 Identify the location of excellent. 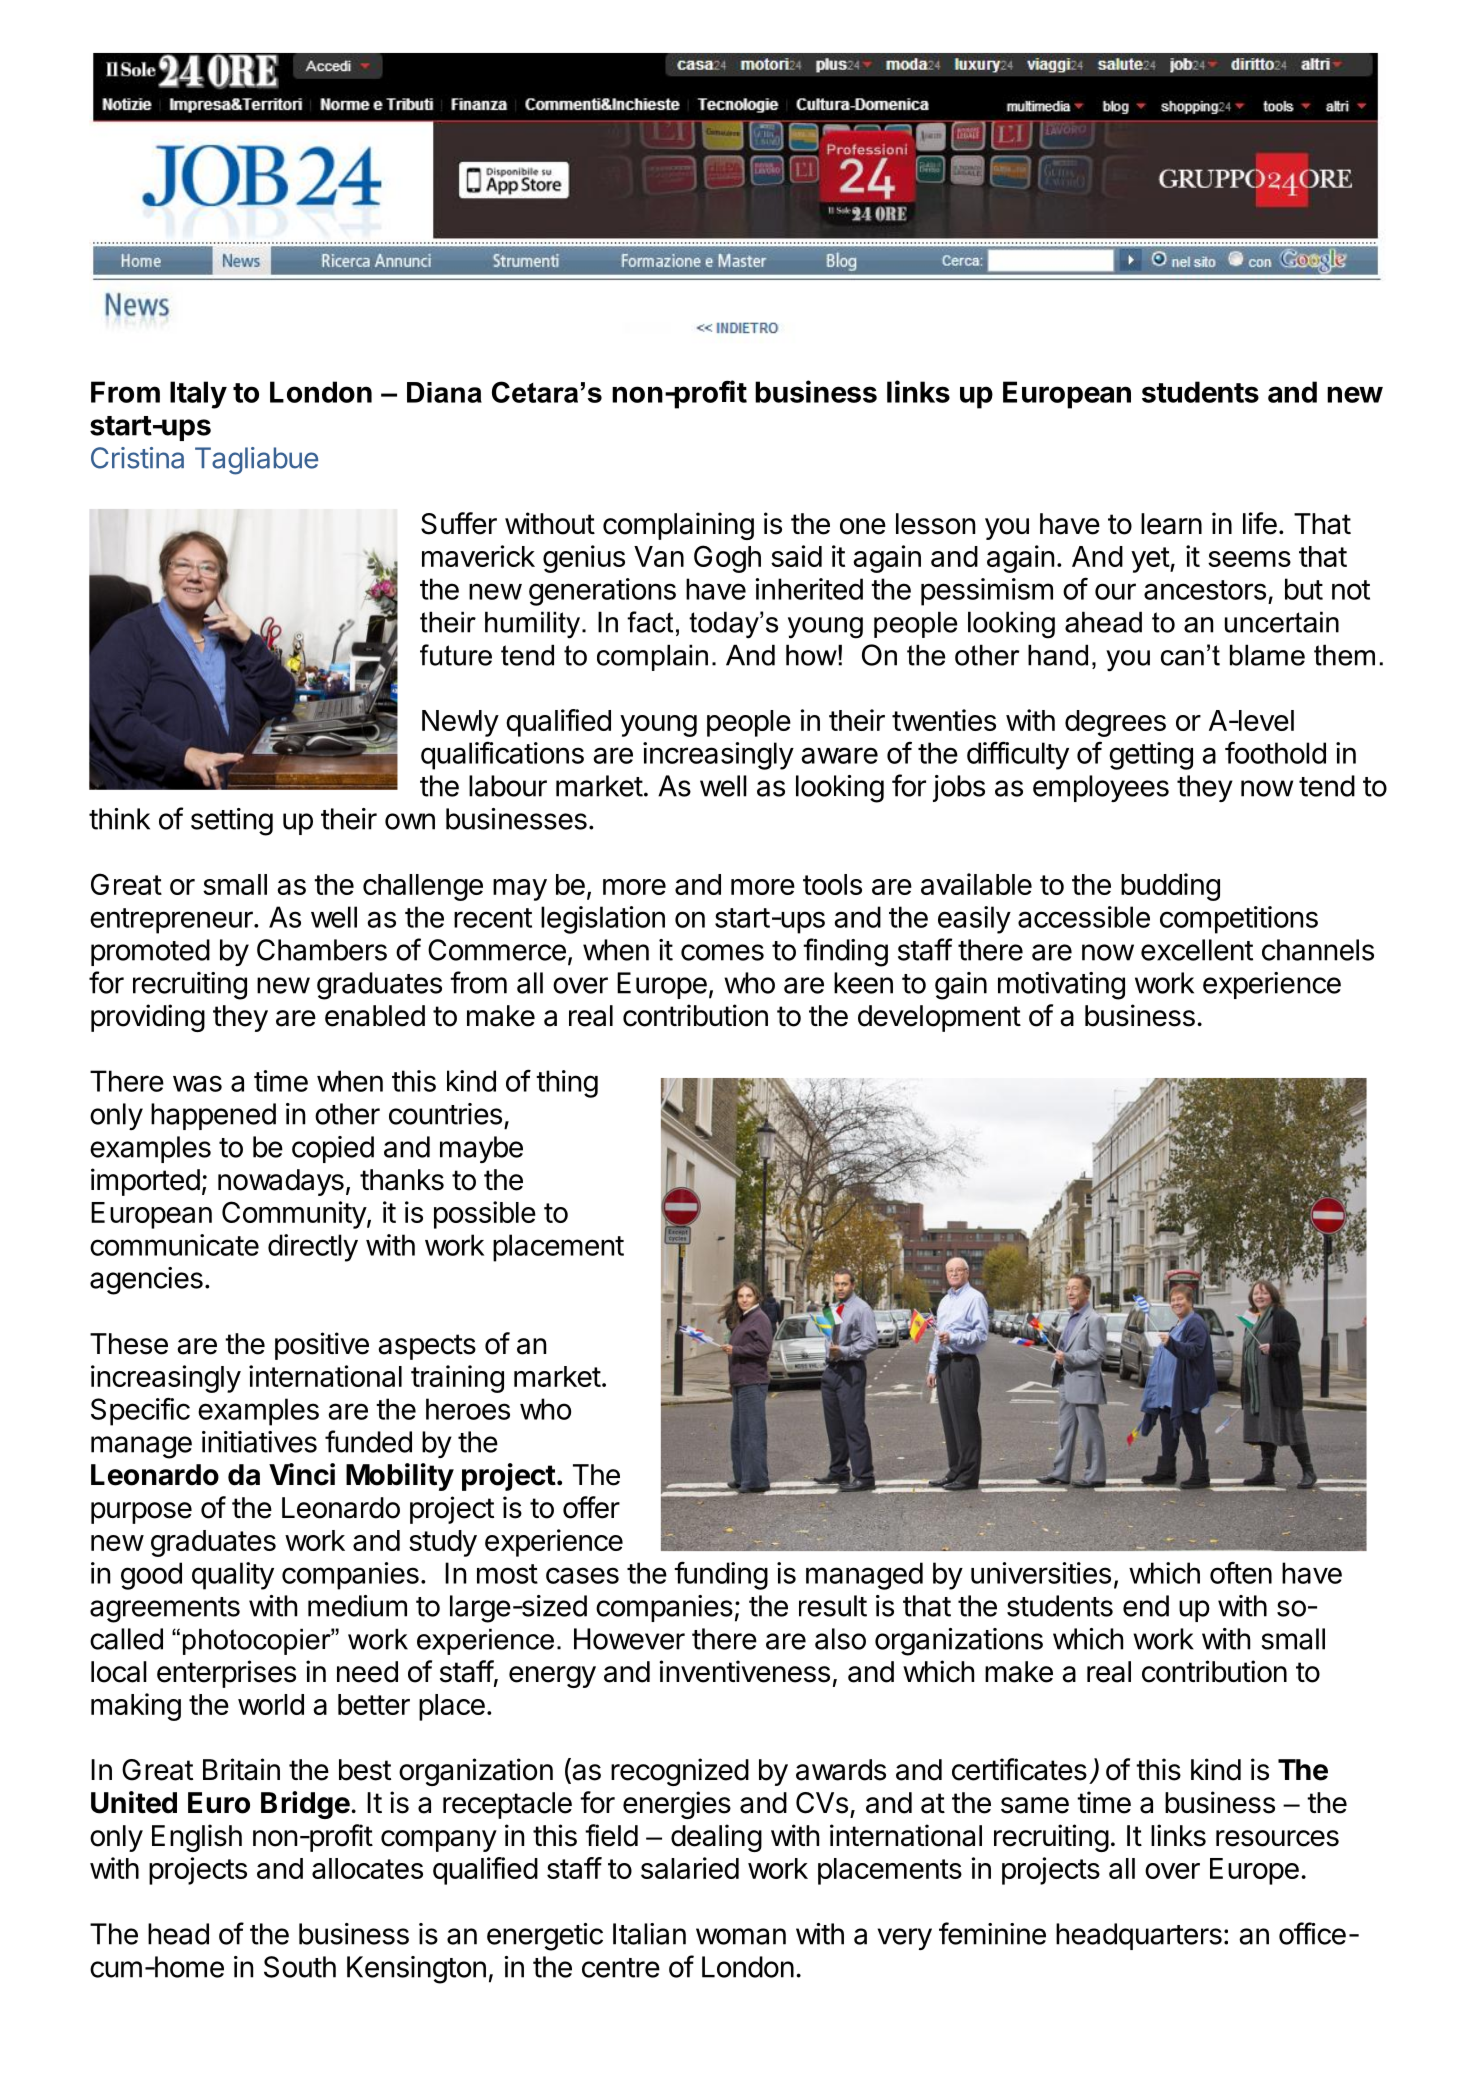
(1197, 950).
